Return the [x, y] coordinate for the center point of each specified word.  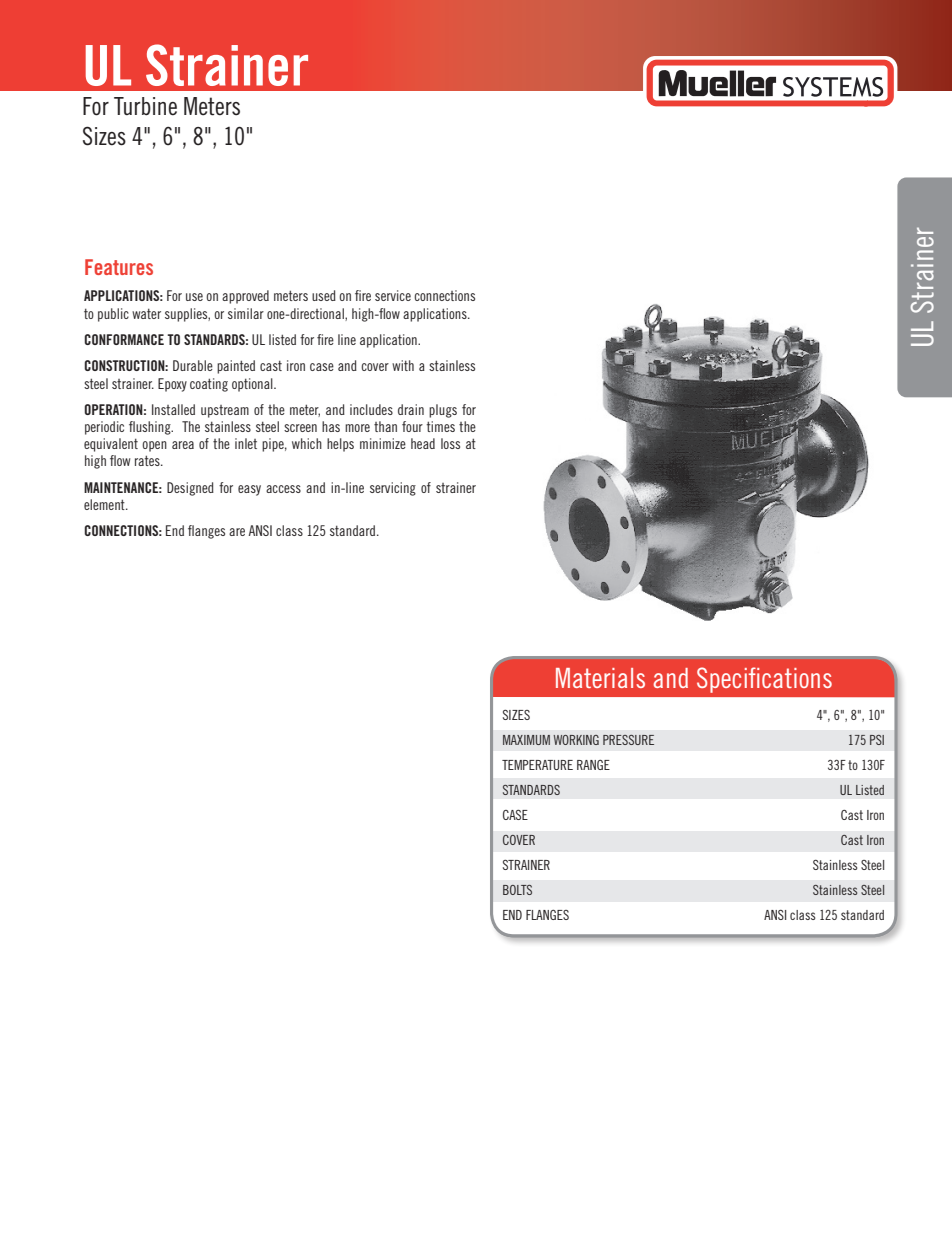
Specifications [764, 680]
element [105, 504]
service [393, 295]
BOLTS [517, 890]
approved [245, 297]
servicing [393, 489]
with [403, 365]
